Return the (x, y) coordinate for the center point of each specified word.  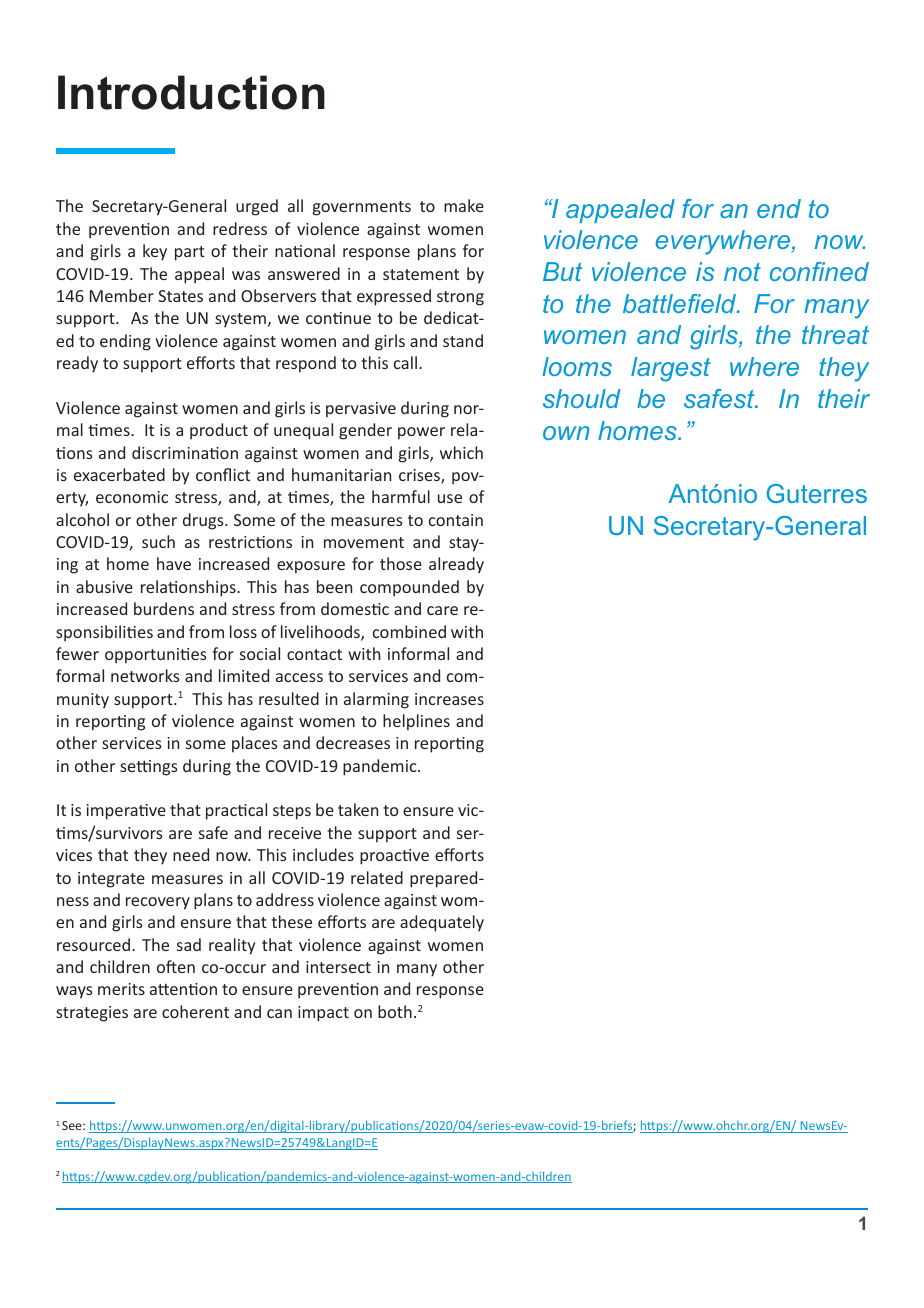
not (742, 272)
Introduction (191, 92)
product (219, 431)
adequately (442, 923)
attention (183, 989)
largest (671, 369)
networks (145, 675)
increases (449, 699)
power (421, 433)
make (464, 205)
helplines (416, 722)
